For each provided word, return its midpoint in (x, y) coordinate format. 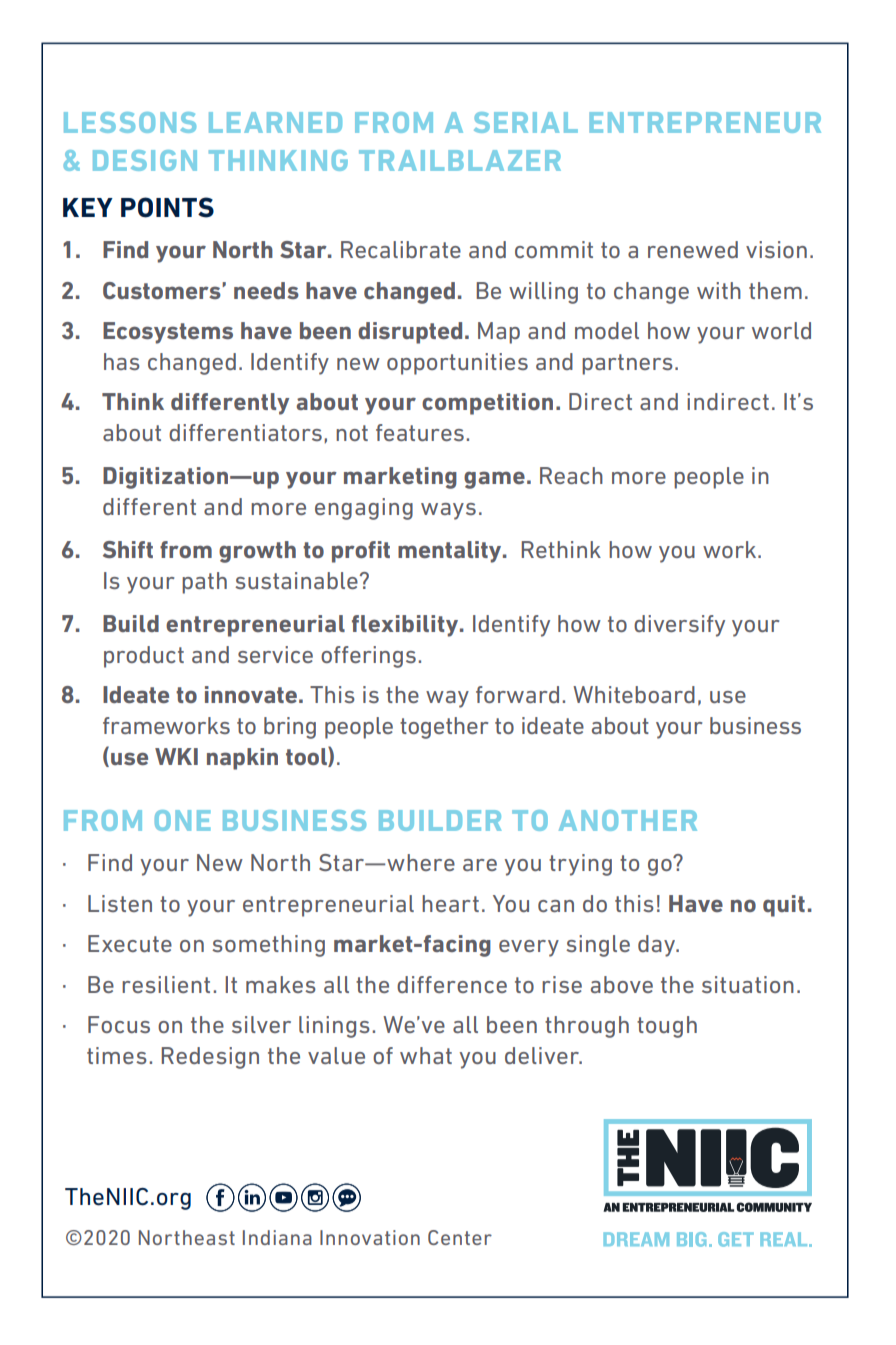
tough (667, 1027)
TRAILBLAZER (460, 160)
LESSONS (130, 122)
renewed (693, 249)
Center (460, 1237)
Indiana (277, 1237)
